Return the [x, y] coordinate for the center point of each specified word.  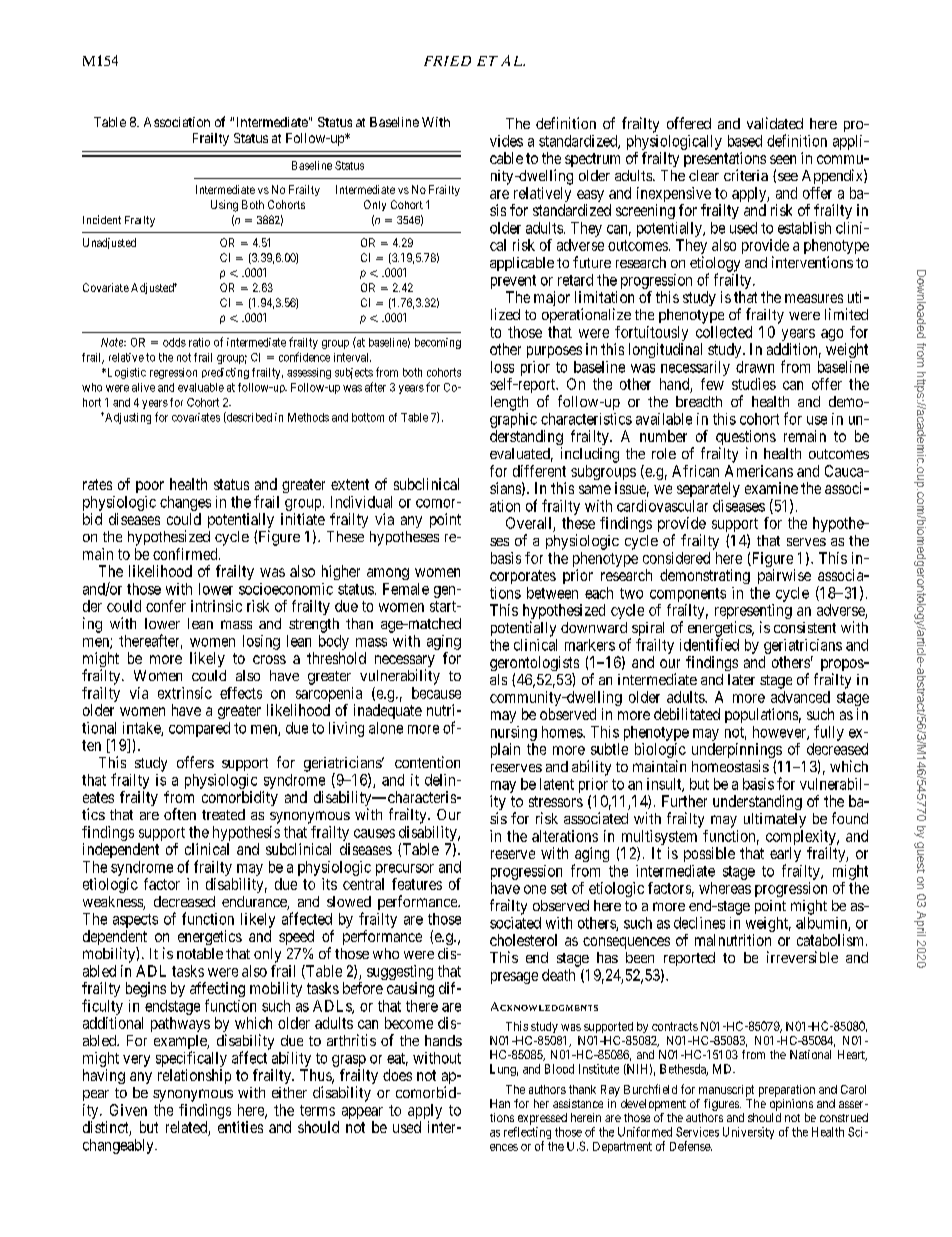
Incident [102, 219]
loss [502, 367]
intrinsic [216, 606]
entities [240, 1127]
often [180, 814]
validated [775, 123]
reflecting [527, 1134]
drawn [755, 367]
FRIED [447, 61]
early [785, 856]
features [417, 884]
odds [174, 342]
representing [753, 613]
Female [406, 589]
